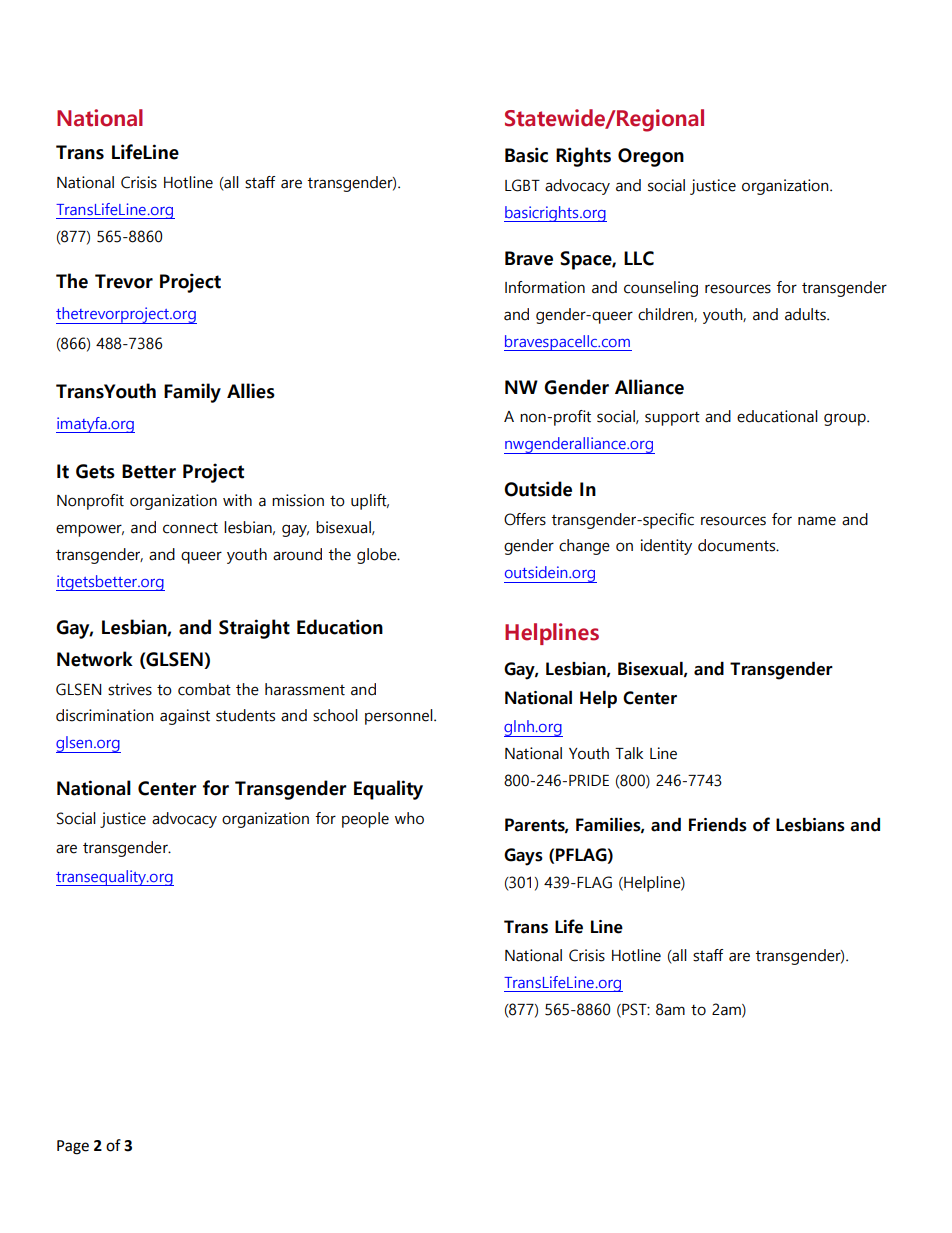  Describe the element at coordinates (672, 419) in the document. I see `support` at that location.
